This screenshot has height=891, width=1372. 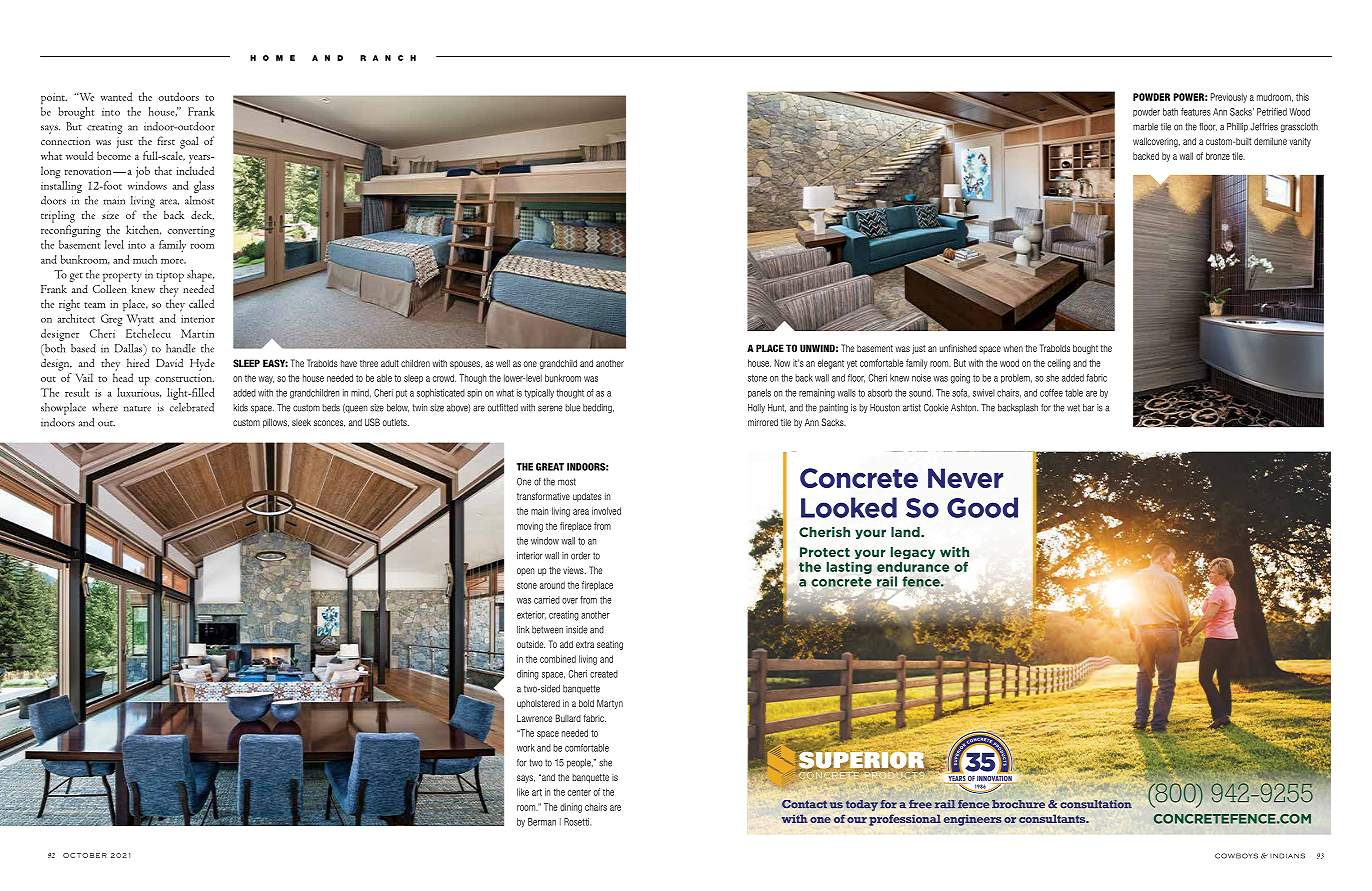 I want to click on bar, so click(x=1088, y=408).
